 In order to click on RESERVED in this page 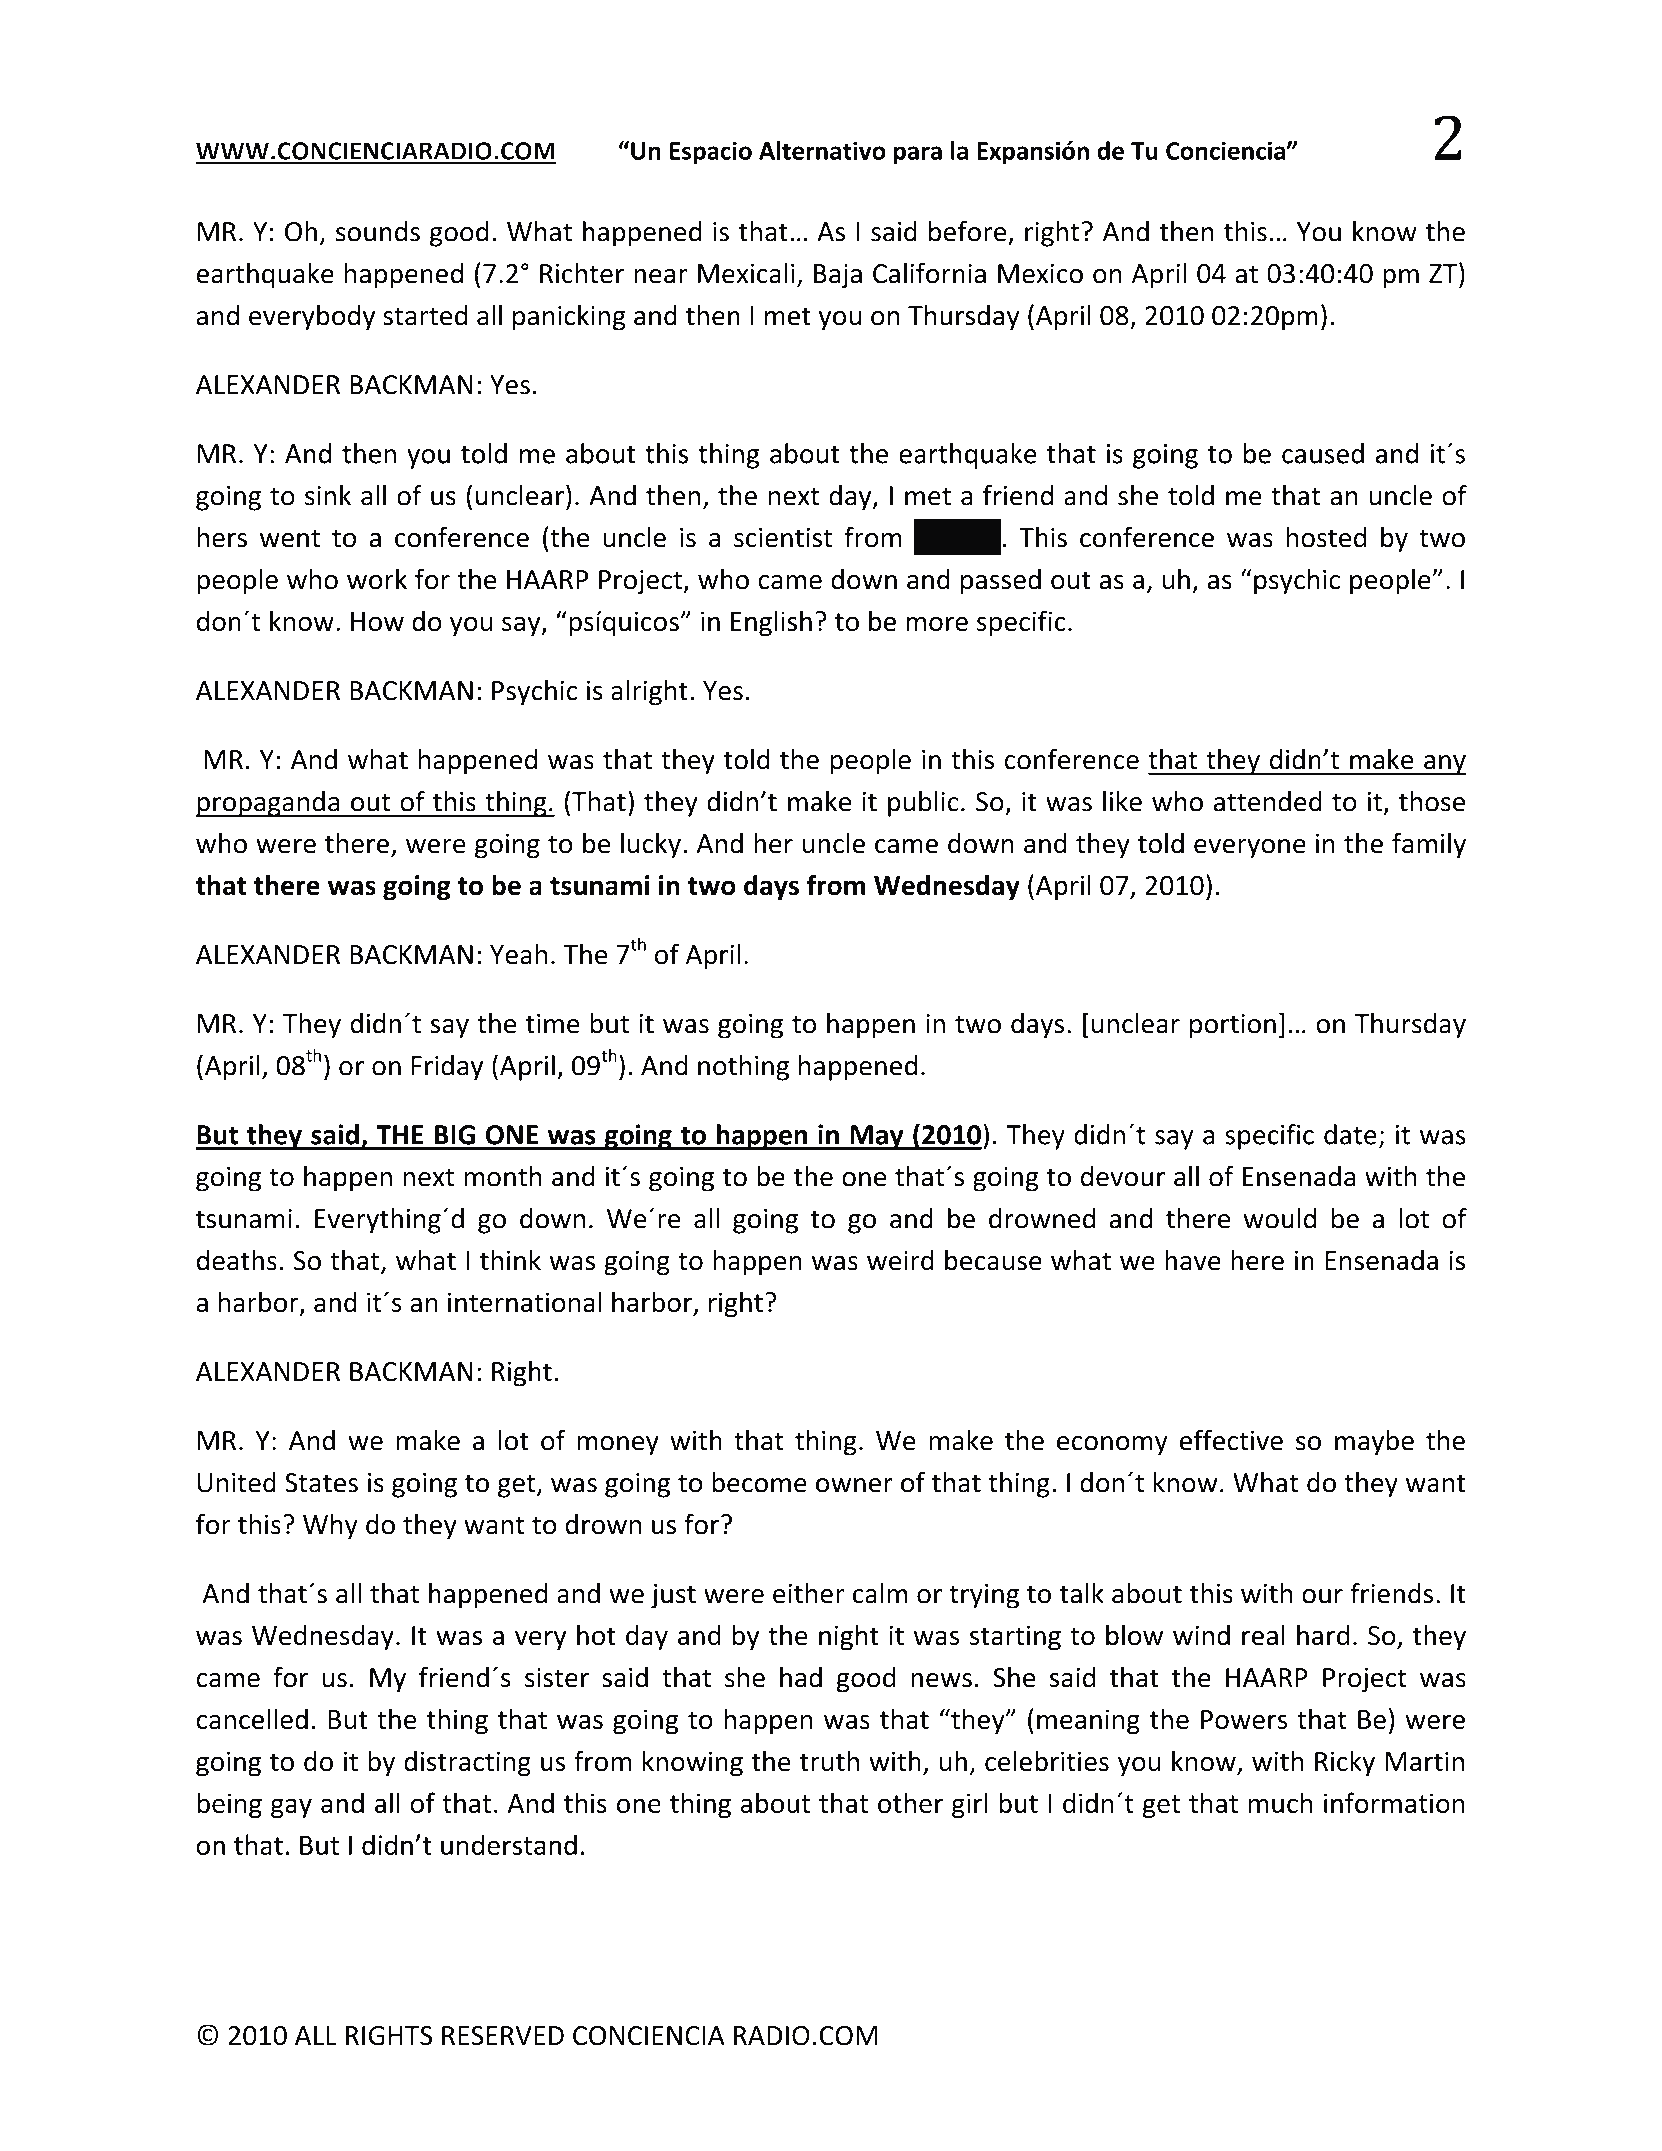, I will do `click(503, 2036)`.
